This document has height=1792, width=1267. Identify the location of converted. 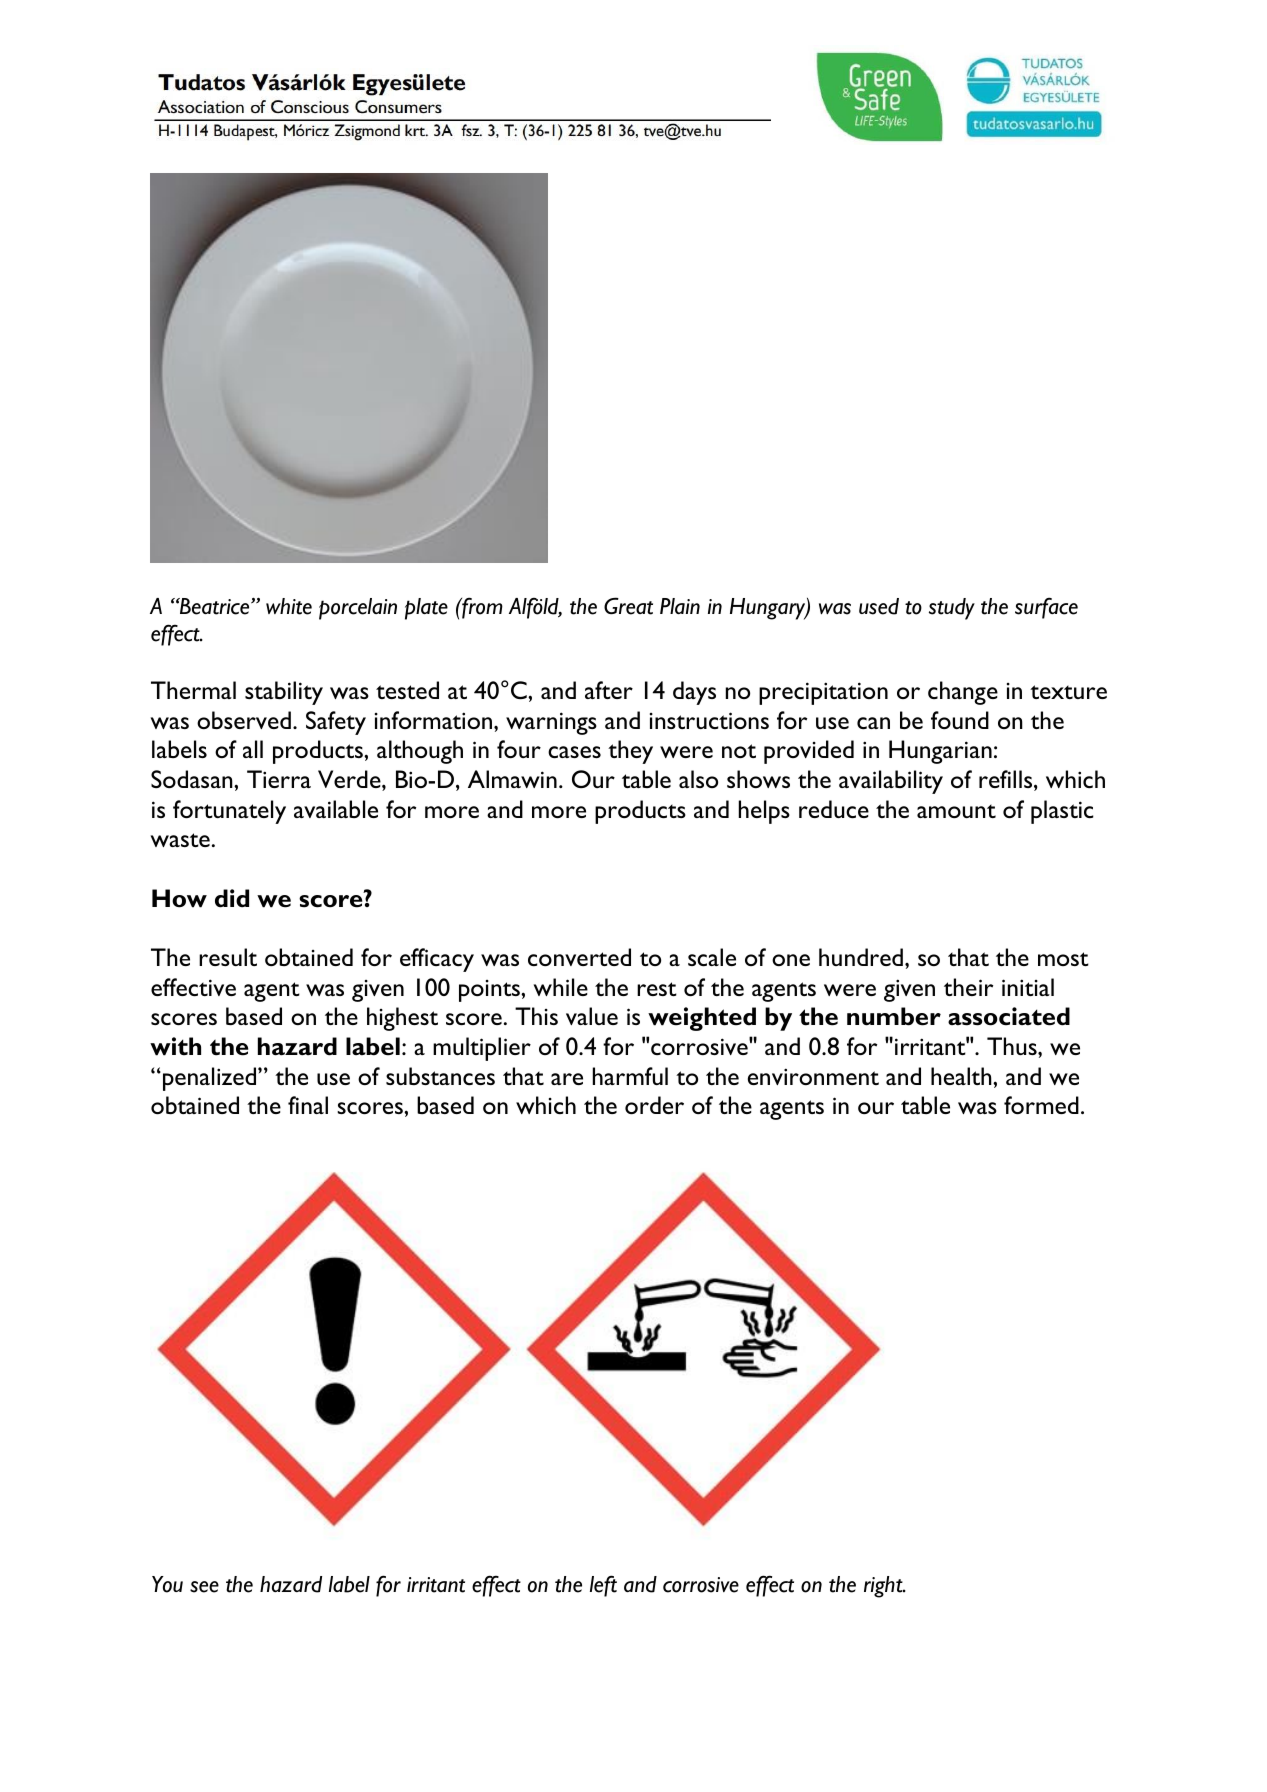
(579, 957).
